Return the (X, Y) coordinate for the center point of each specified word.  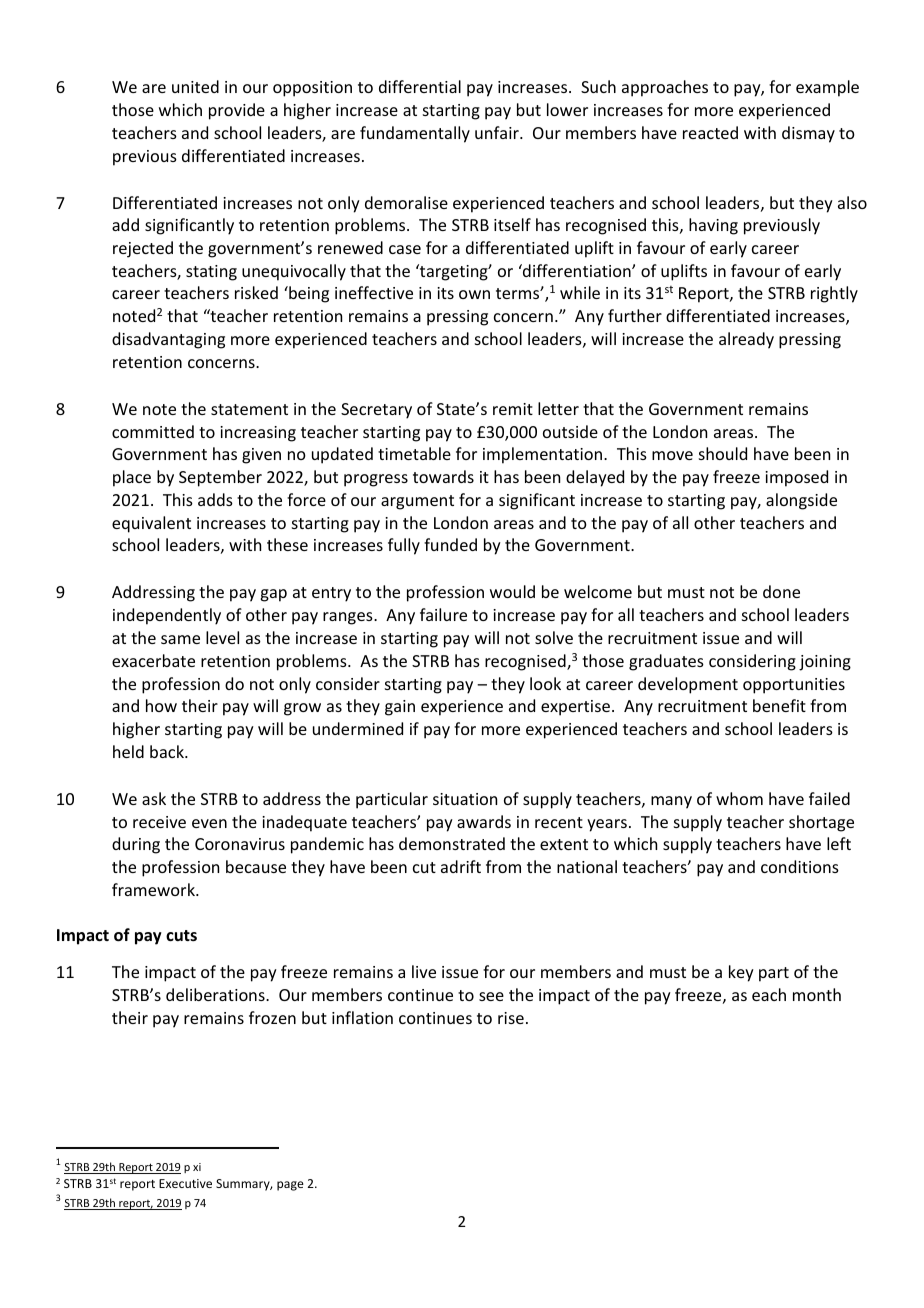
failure (443, 614)
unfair (498, 132)
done (781, 591)
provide (237, 111)
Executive (185, 1183)
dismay (808, 134)
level (222, 637)
